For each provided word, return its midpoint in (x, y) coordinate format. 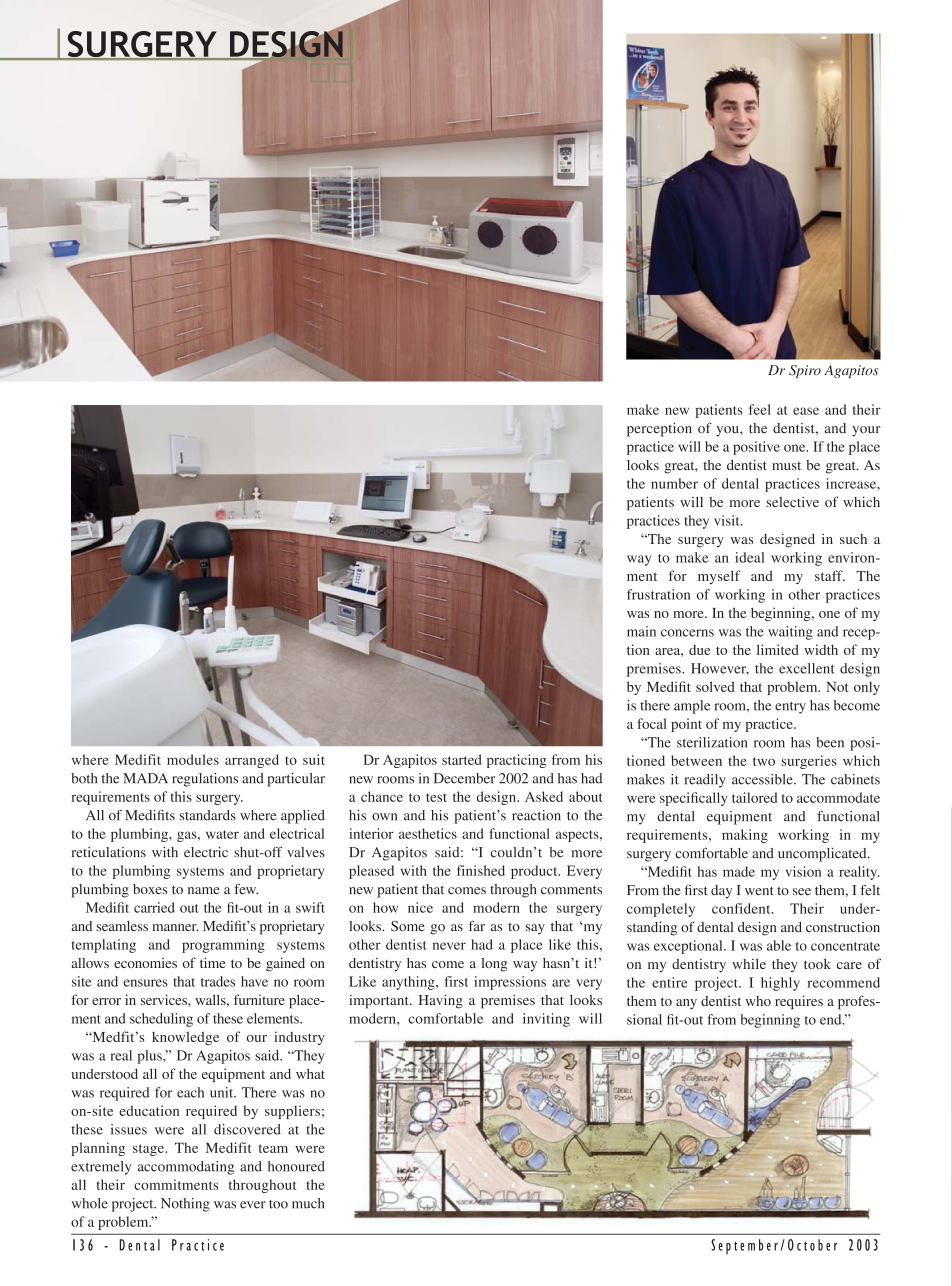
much (308, 1203)
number (674, 483)
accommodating (186, 1168)
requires (799, 1002)
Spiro (805, 371)
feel (760, 409)
